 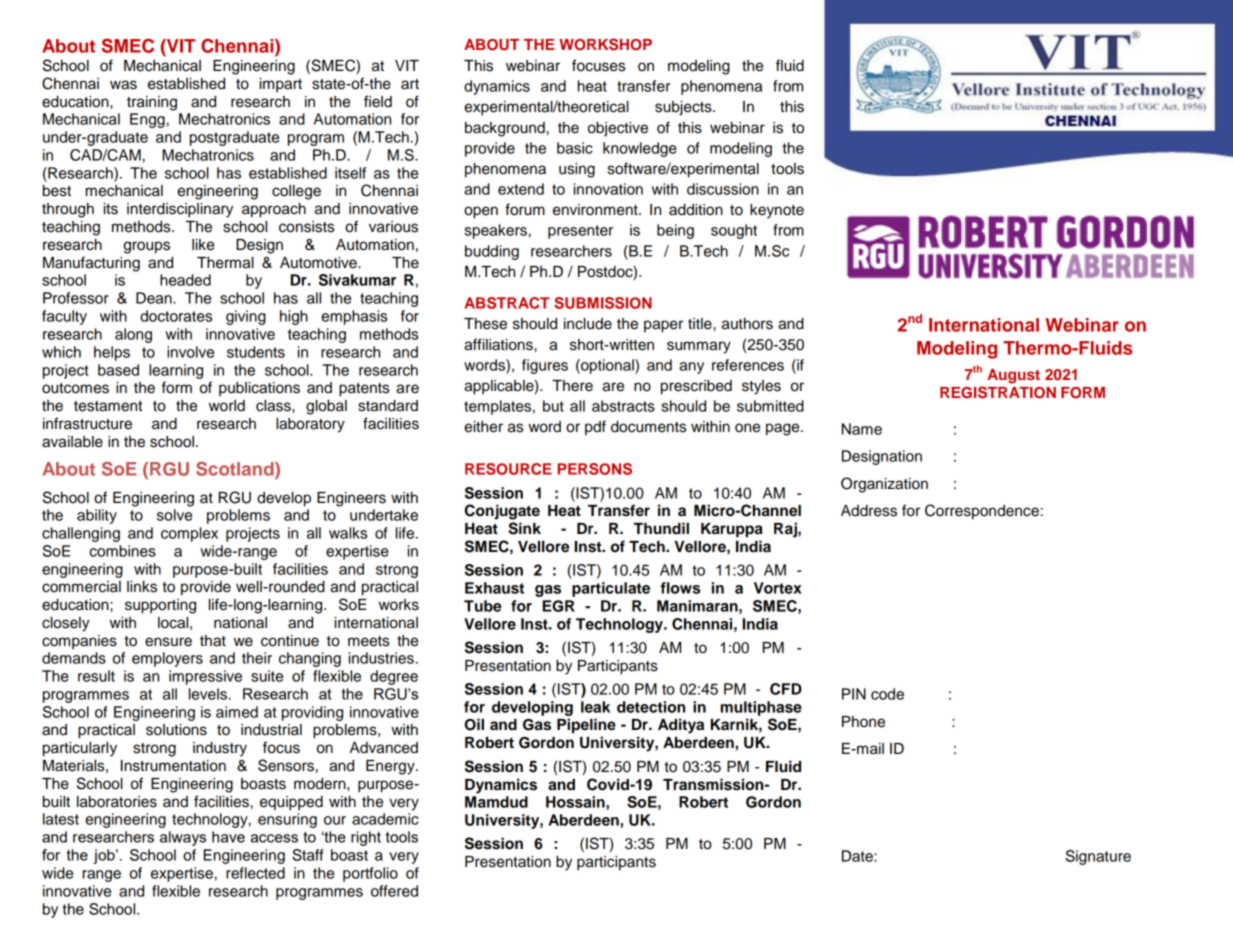 I want to click on offered, so click(x=394, y=891).
